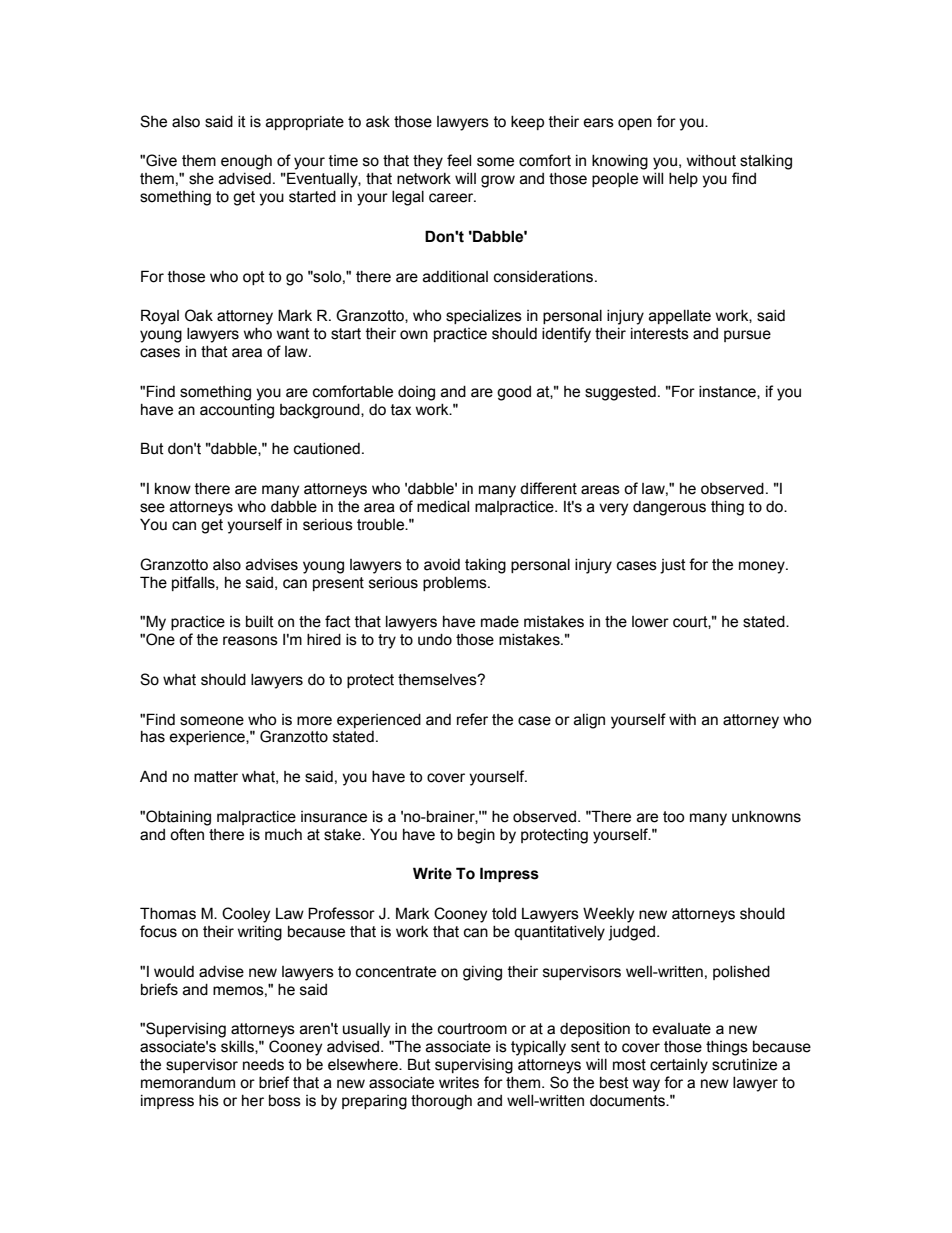  I want to click on refer, so click(472, 719).
